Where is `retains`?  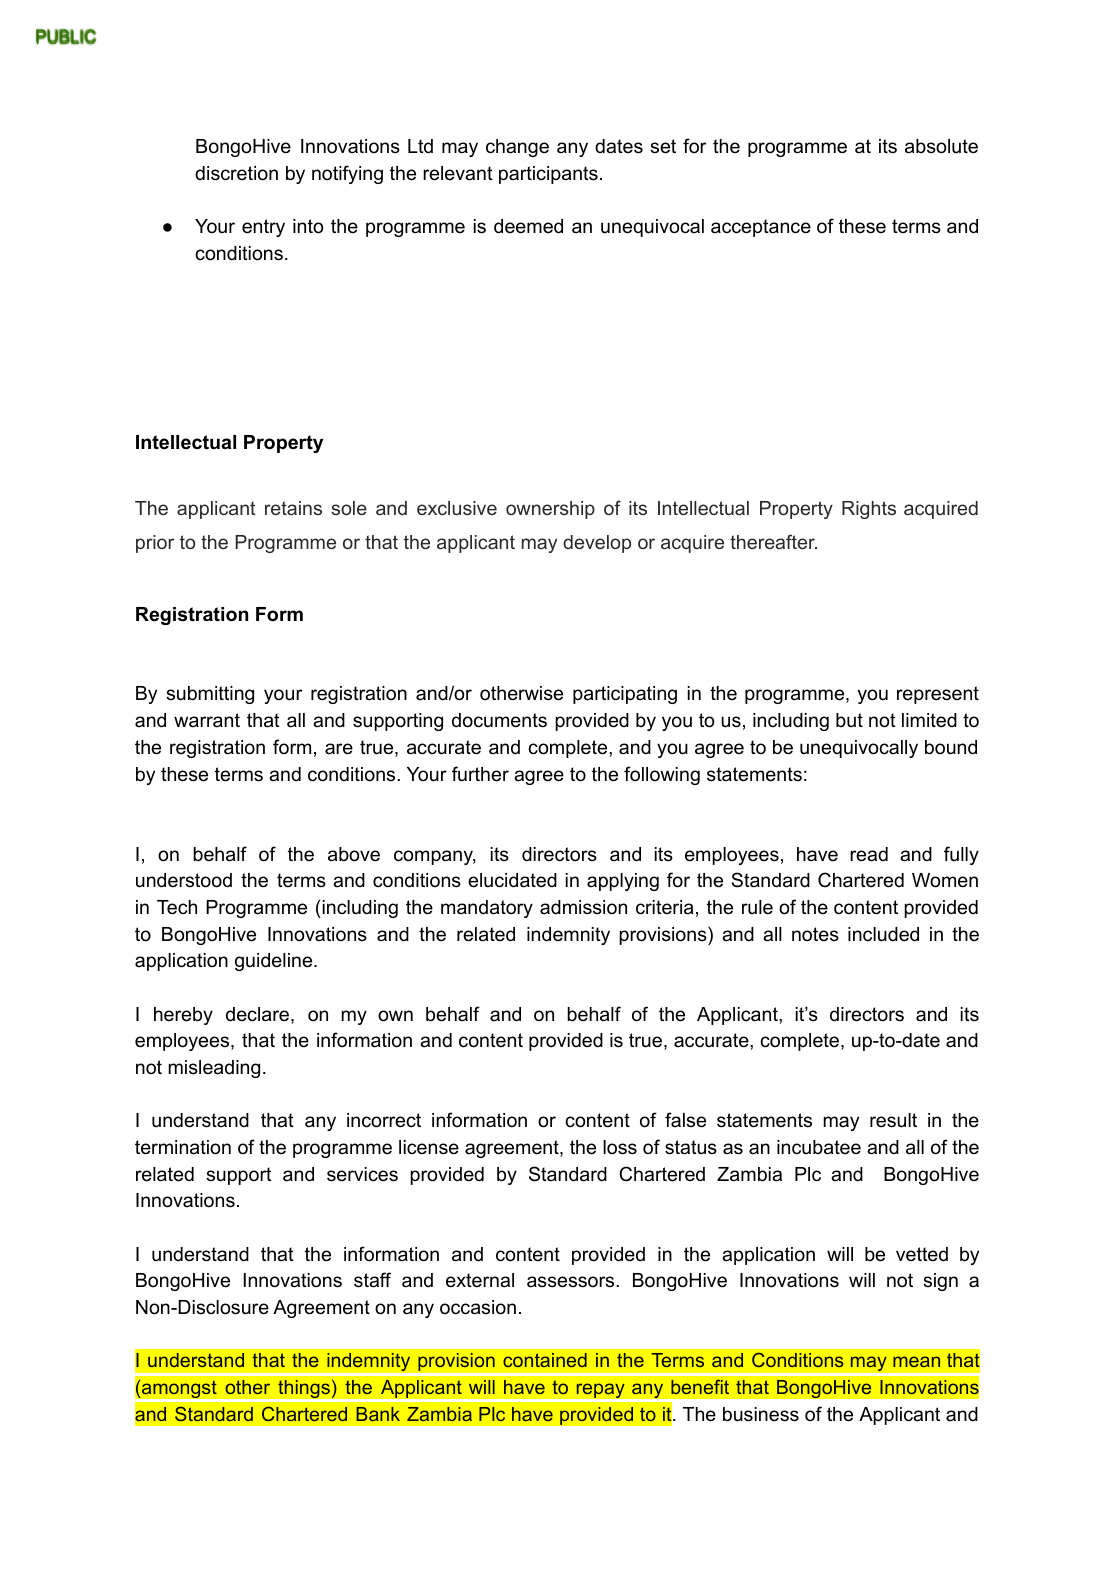
retains is located at coordinates (293, 508).
